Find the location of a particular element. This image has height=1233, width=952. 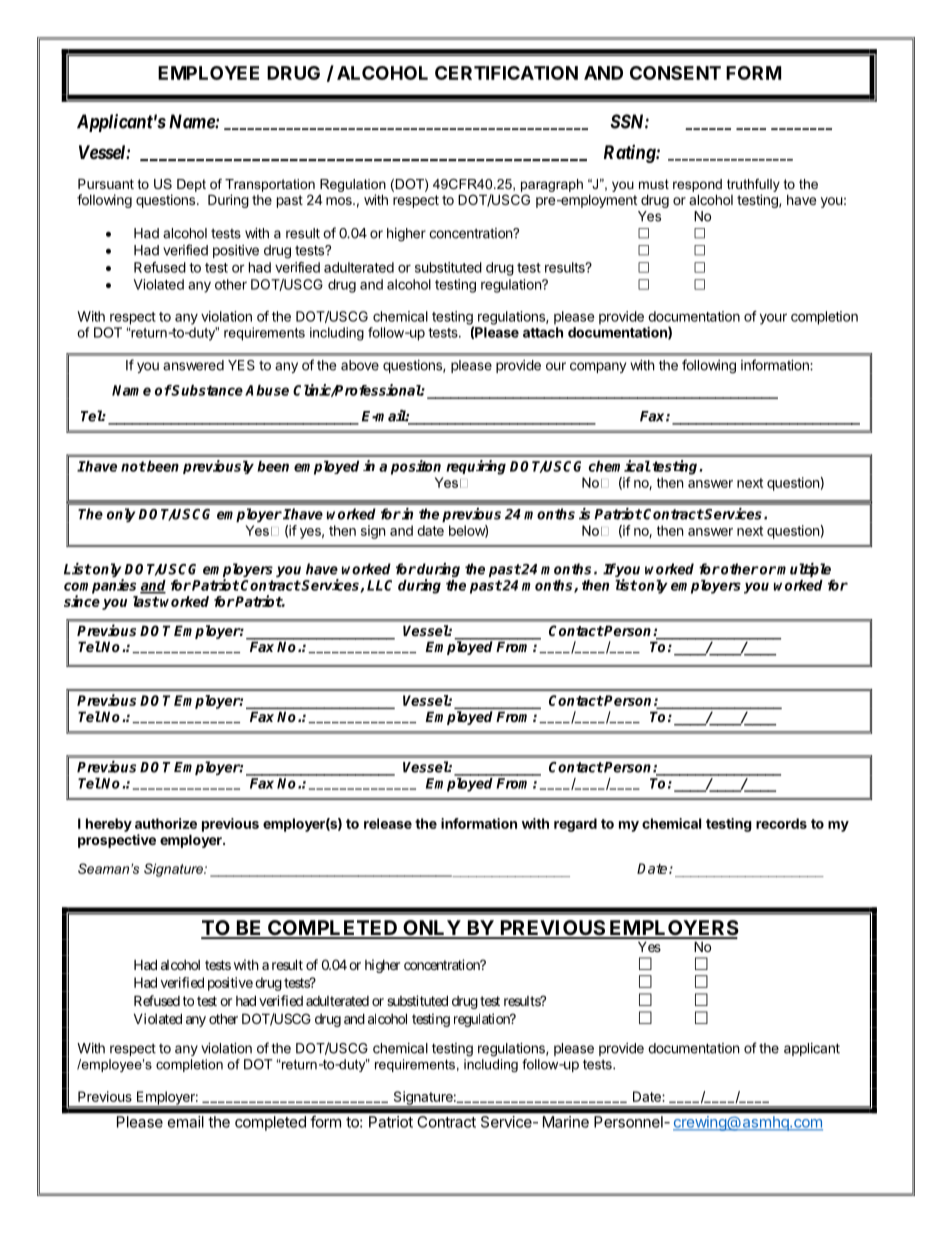

multiple is located at coordinates (804, 570).
